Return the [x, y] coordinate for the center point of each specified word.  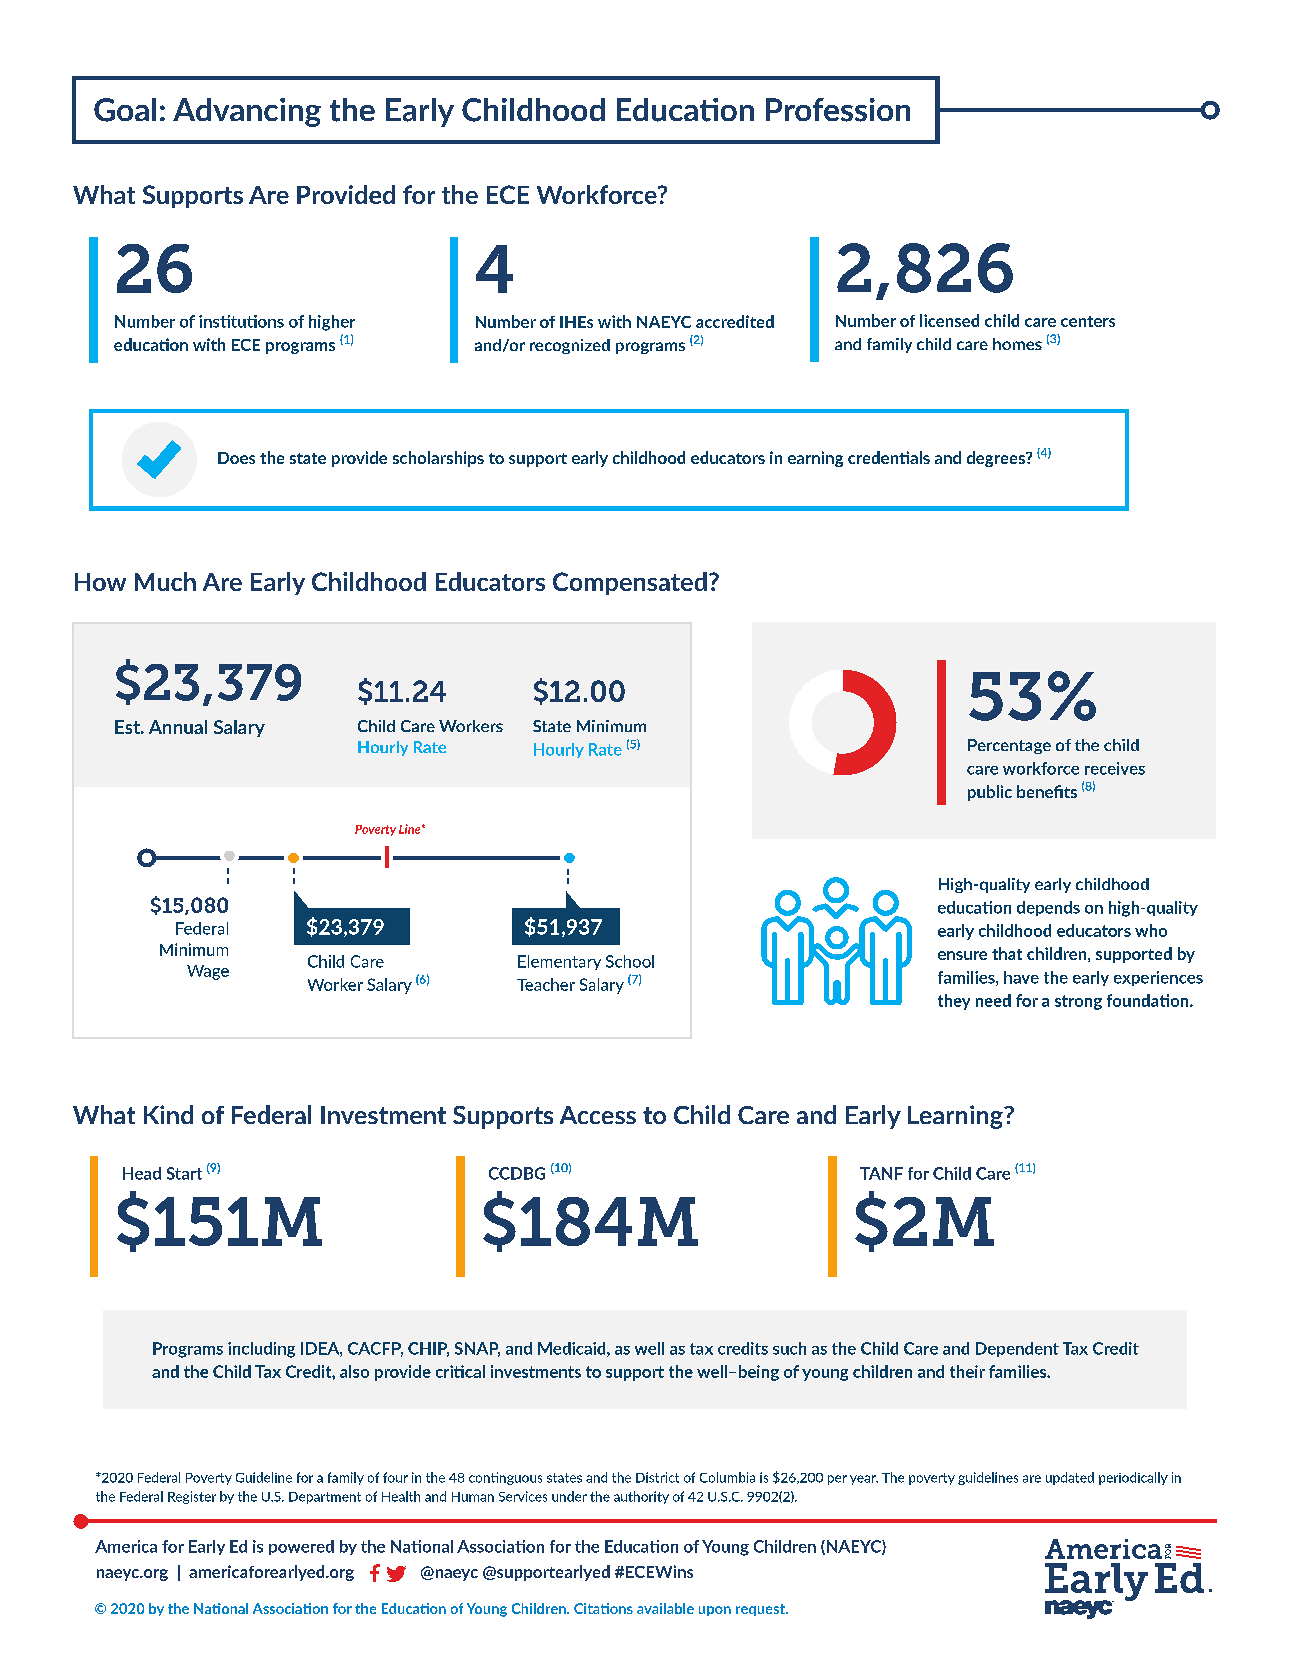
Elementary [559, 962]
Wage [208, 972]
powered [301, 1547]
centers [1088, 321]
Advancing [247, 112]
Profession [838, 110]
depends [1048, 908]
